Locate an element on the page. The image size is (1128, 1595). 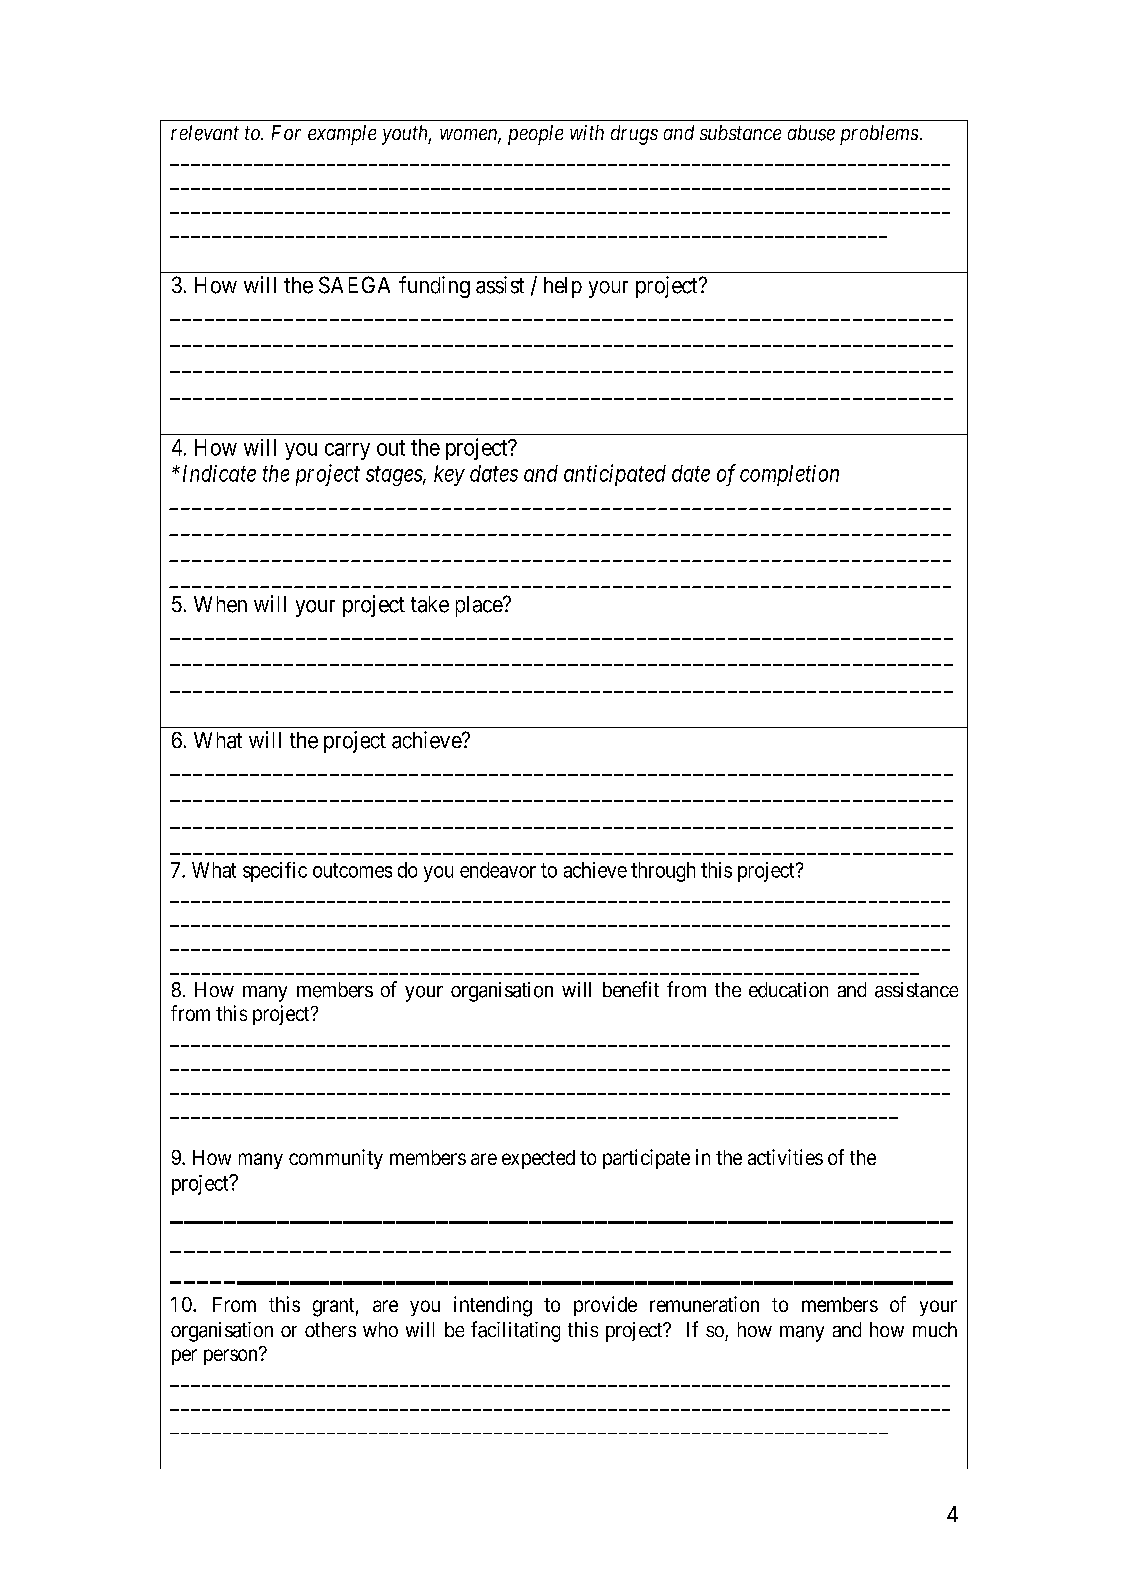
problems is located at coordinates (879, 135).
